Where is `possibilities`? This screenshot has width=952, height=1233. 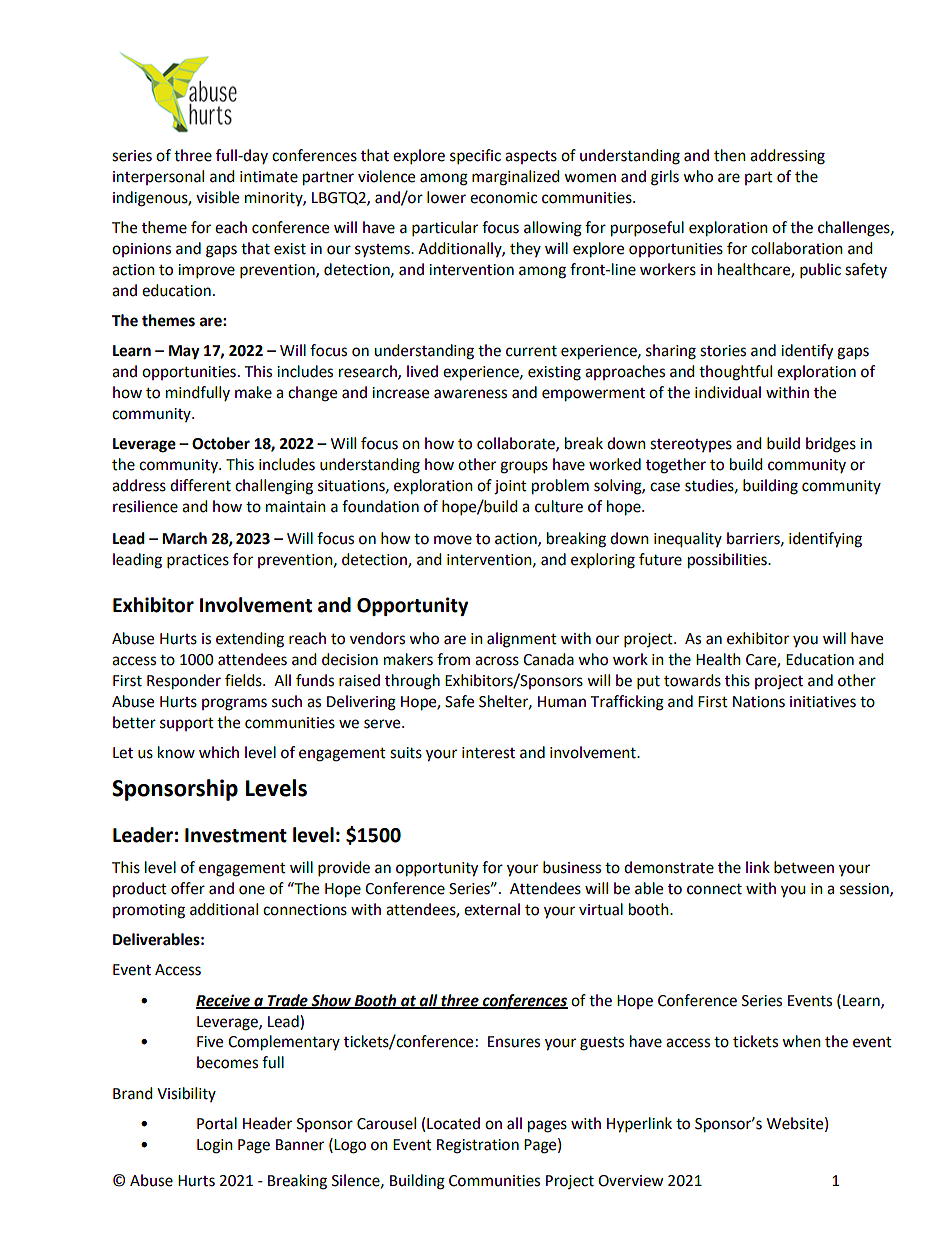 possibilities is located at coordinates (728, 561).
